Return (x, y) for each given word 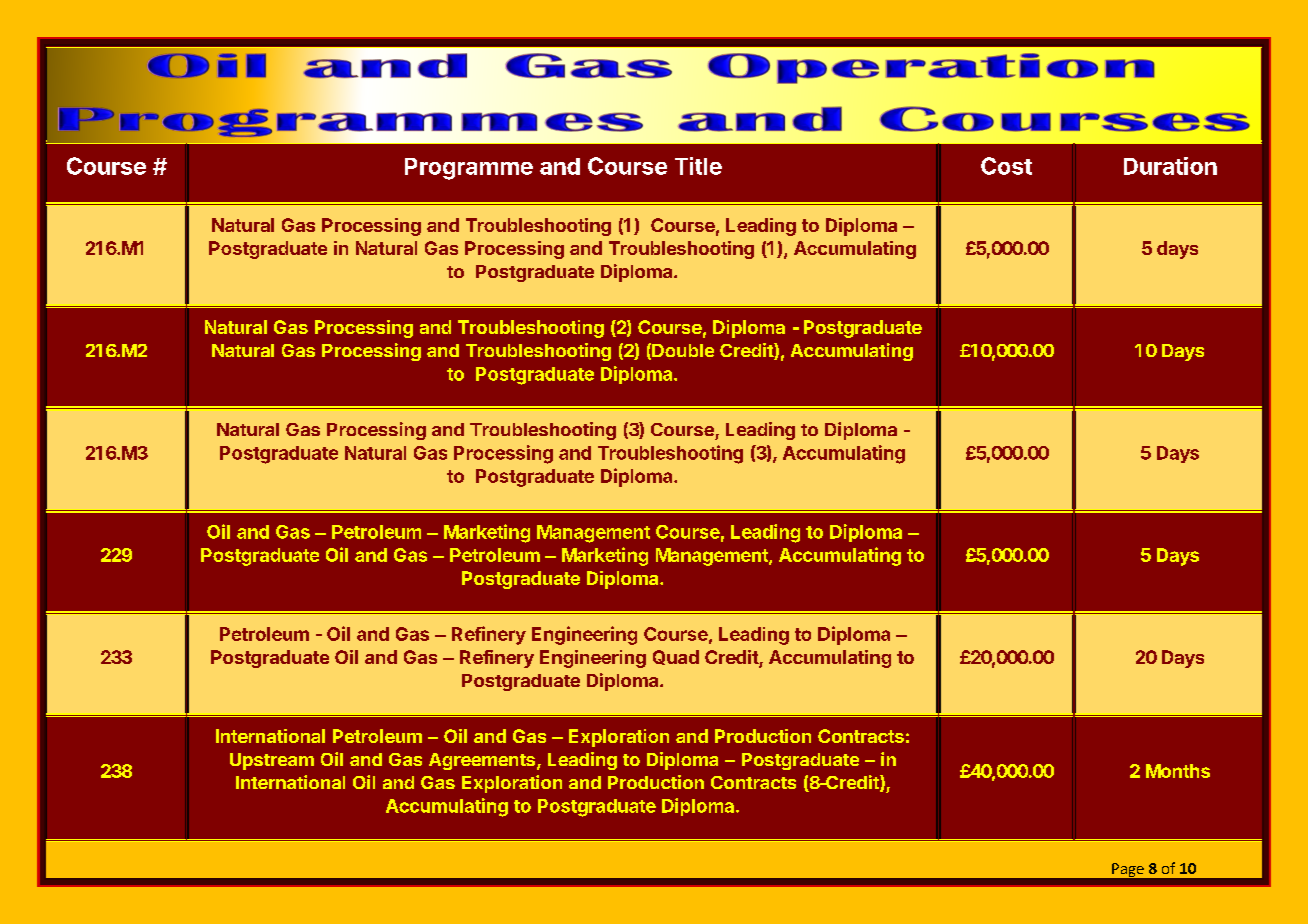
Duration (1170, 166)
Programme (469, 169)
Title (698, 166)
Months (1178, 771)
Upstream (272, 761)
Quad (676, 657)
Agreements (483, 761)
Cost (1006, 166)
